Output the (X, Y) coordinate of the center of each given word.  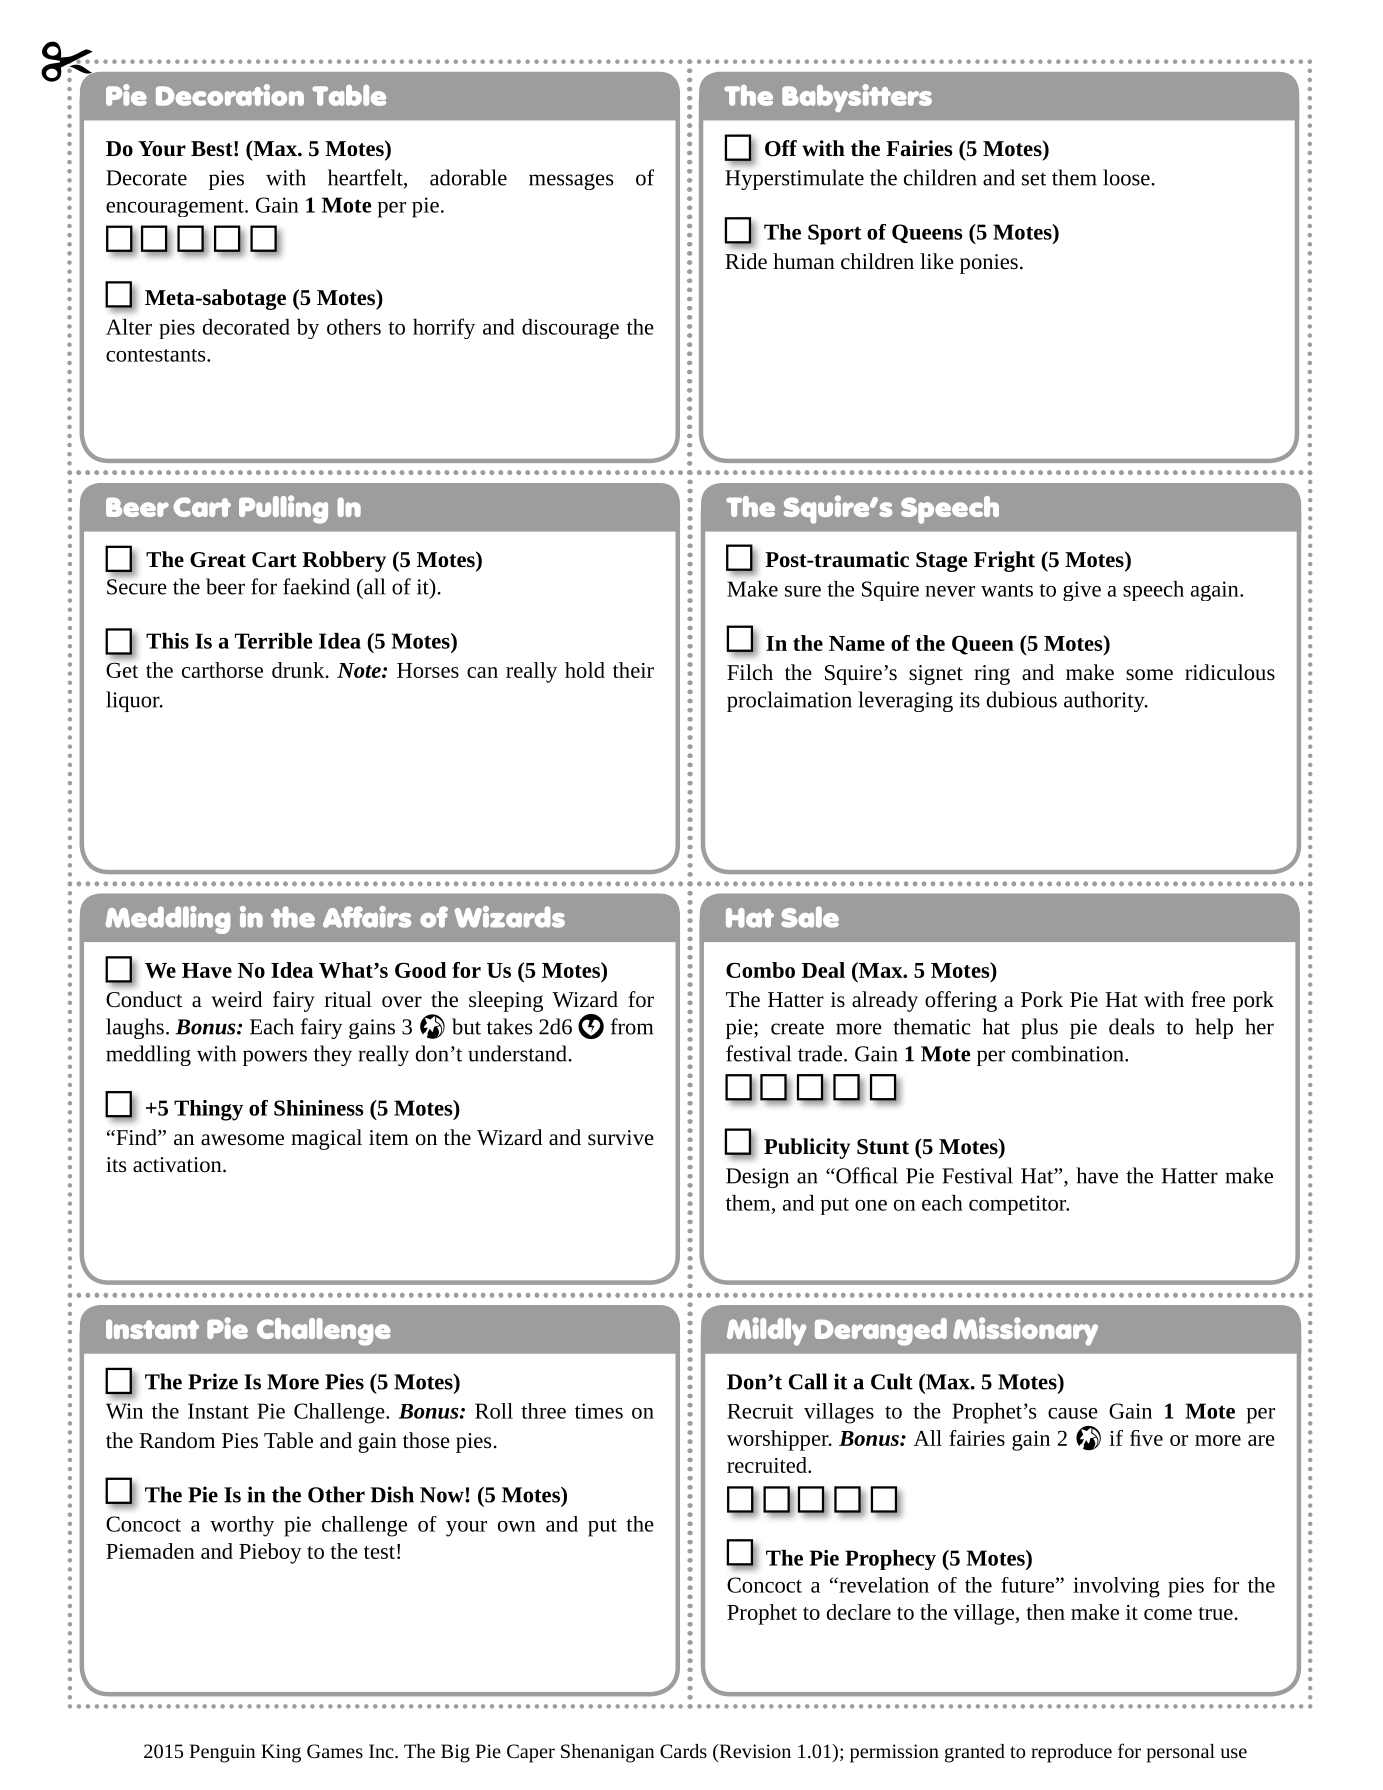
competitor (1019, 1205)
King (281, 1753)
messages (571, 182)
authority (1105, 701)
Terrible (273, 641)
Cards (683, 1751)
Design (757, 1178)
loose (1126, 177)
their (633, 670)
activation (178, 1165)
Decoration (230, 95)
